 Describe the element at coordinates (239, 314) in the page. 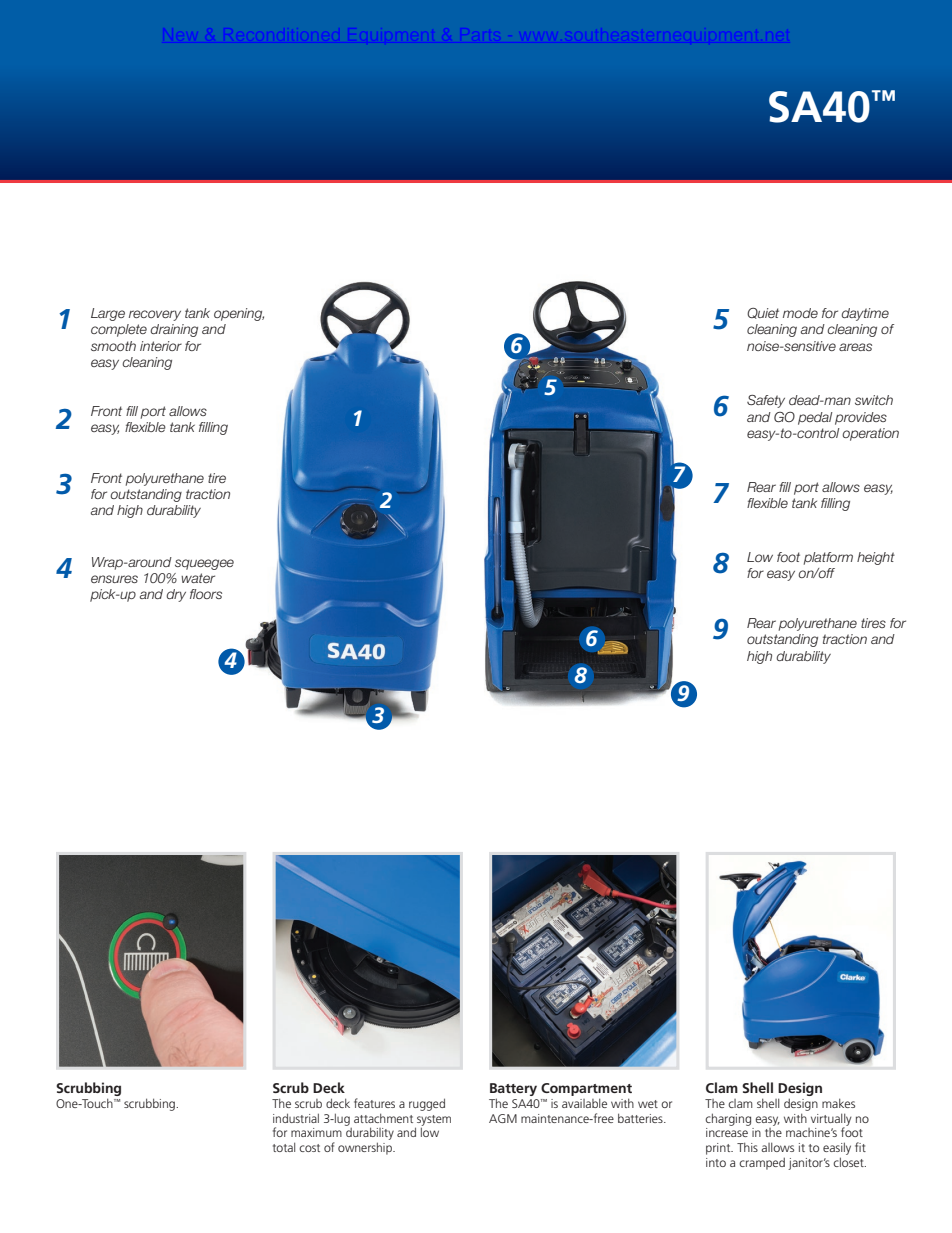

I see `opening` at that location.
